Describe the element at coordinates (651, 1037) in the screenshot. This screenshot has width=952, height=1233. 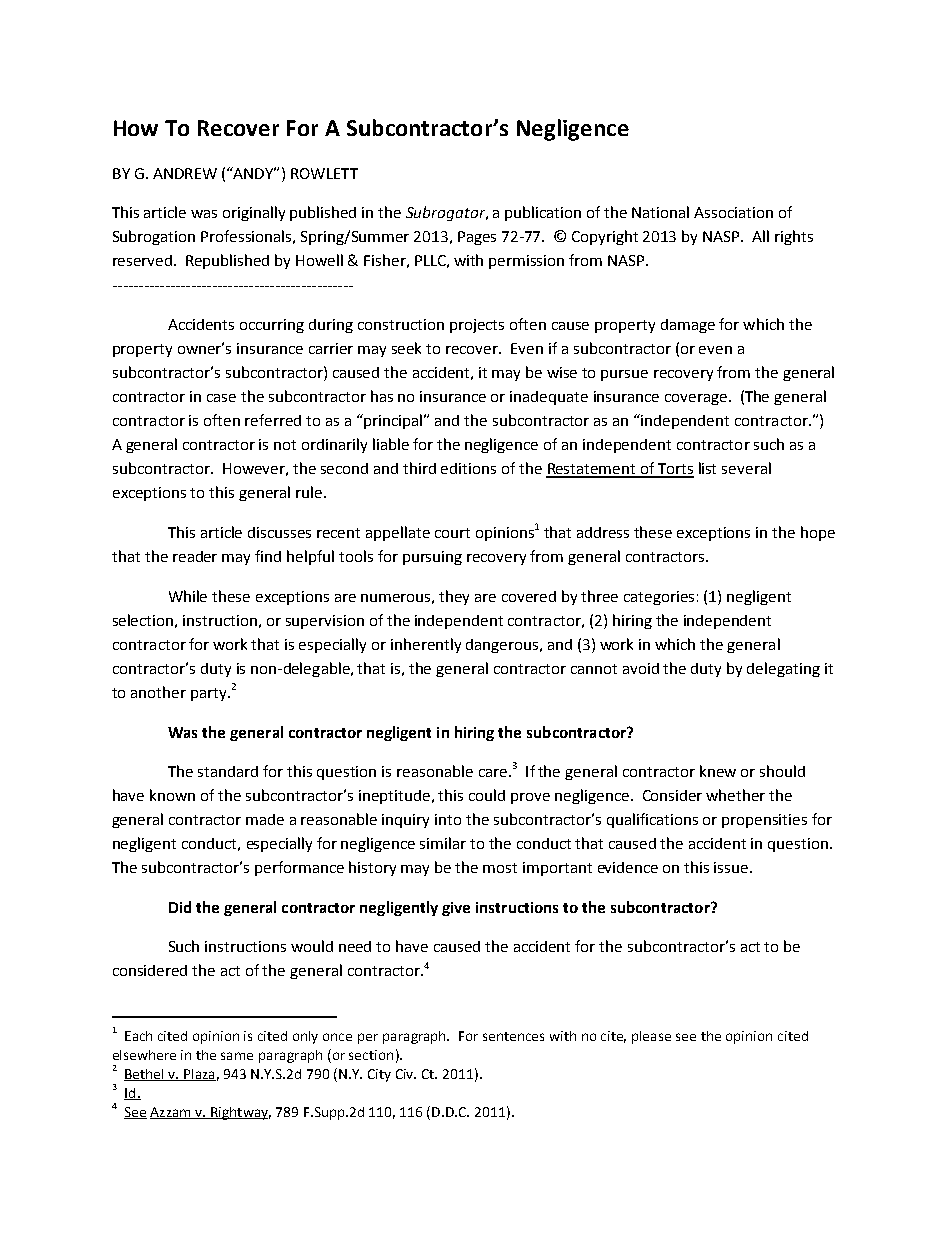
I see `please` at that location.
